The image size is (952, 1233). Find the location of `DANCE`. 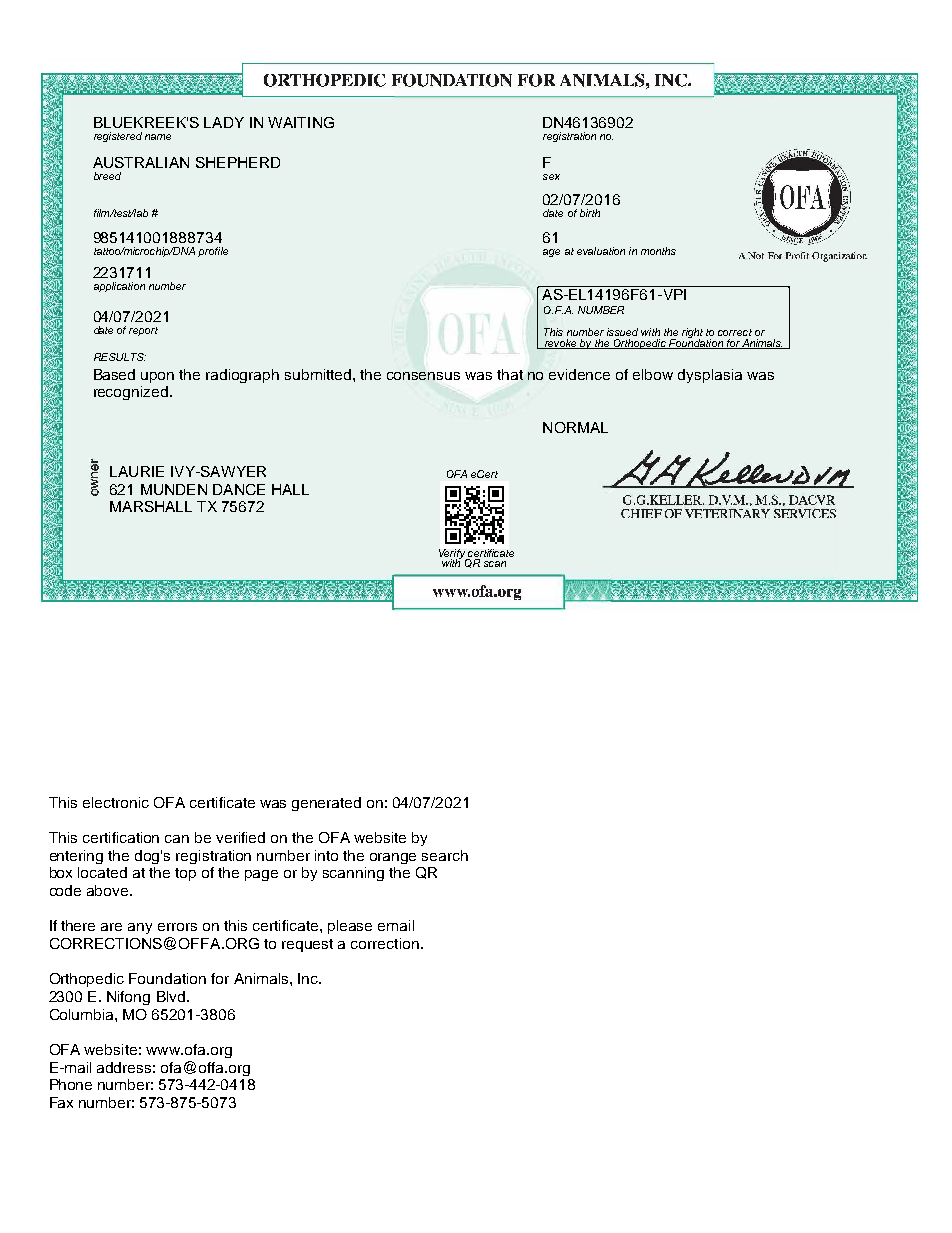

DANCE is located at coordinates (239, 489).
